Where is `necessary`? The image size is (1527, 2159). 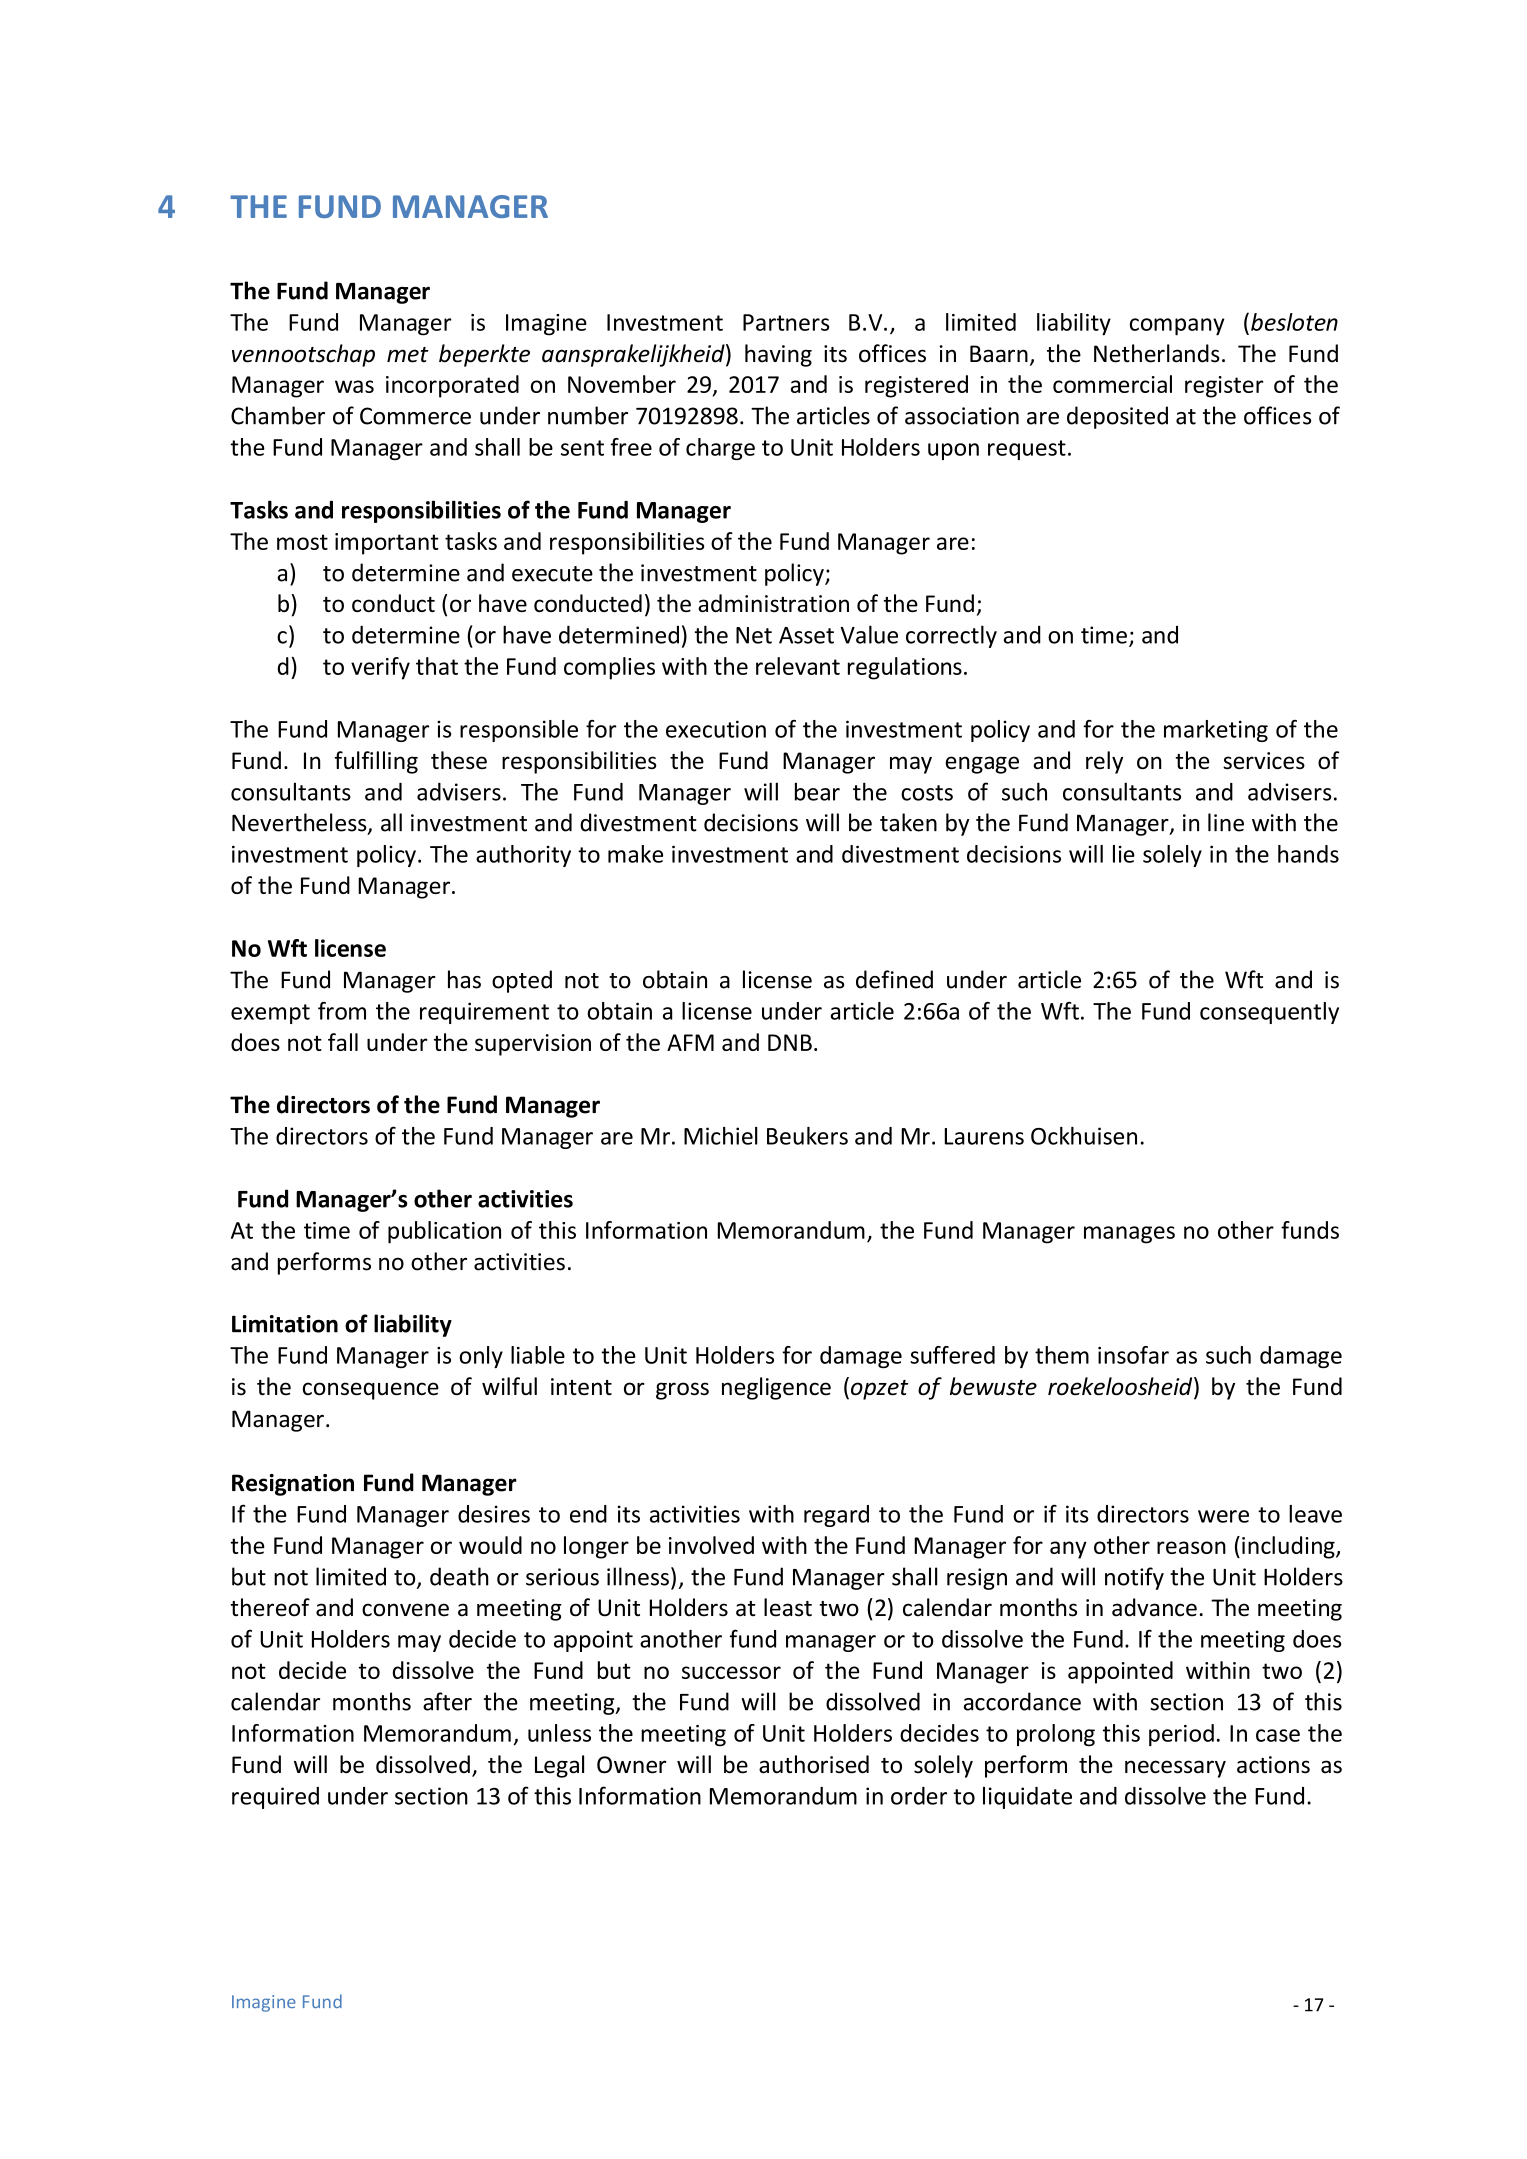 necessary is located at coordinates (1175, 1769).
